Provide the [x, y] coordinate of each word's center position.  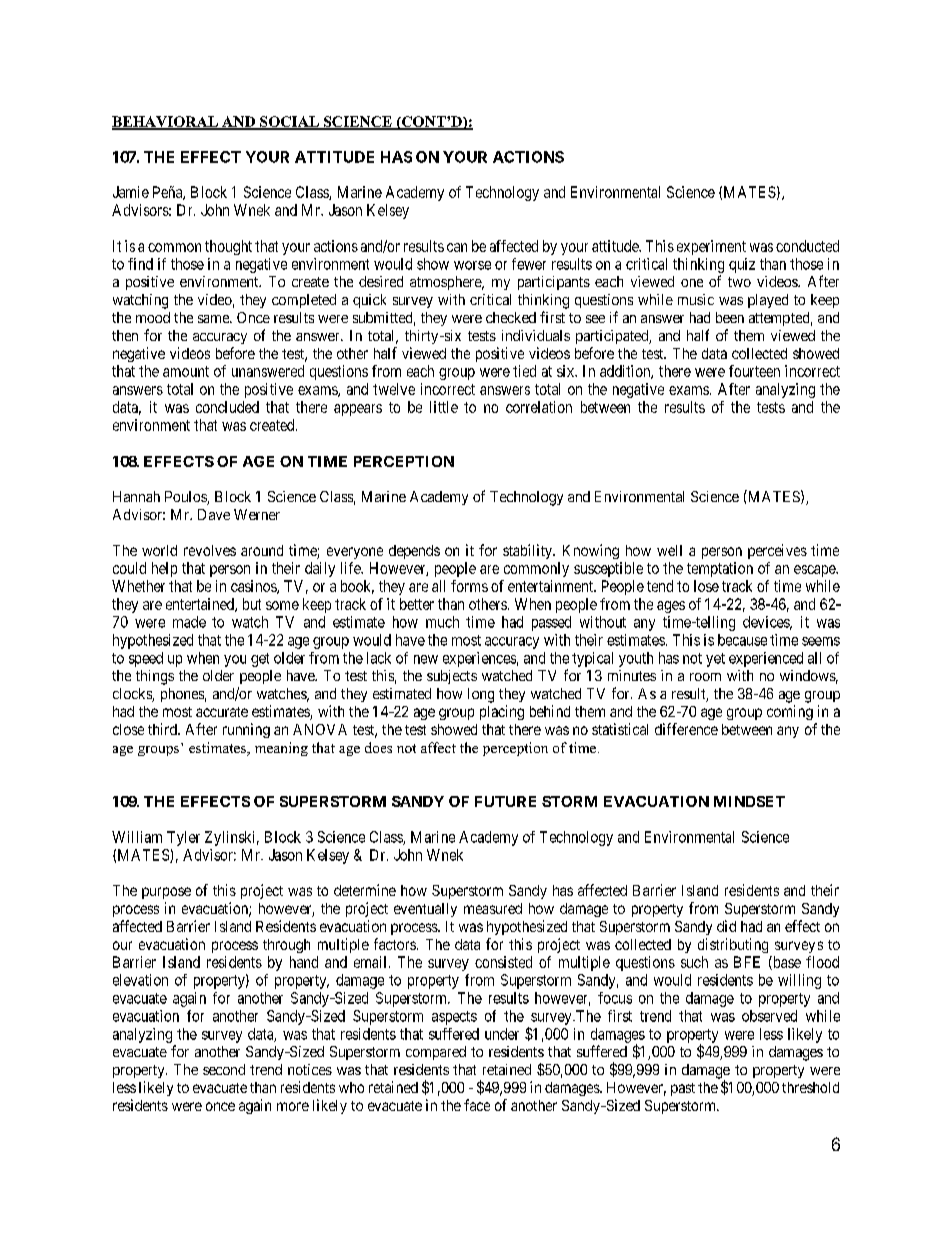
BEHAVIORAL [166, 122]
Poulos [186, 498]
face [477, 1105]
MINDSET [749, 801]
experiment [711, 247]
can [457, 247]
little [444, 407]
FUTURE [505, 801]
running [246, 730]
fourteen [754, 371]
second [224, 1069]
